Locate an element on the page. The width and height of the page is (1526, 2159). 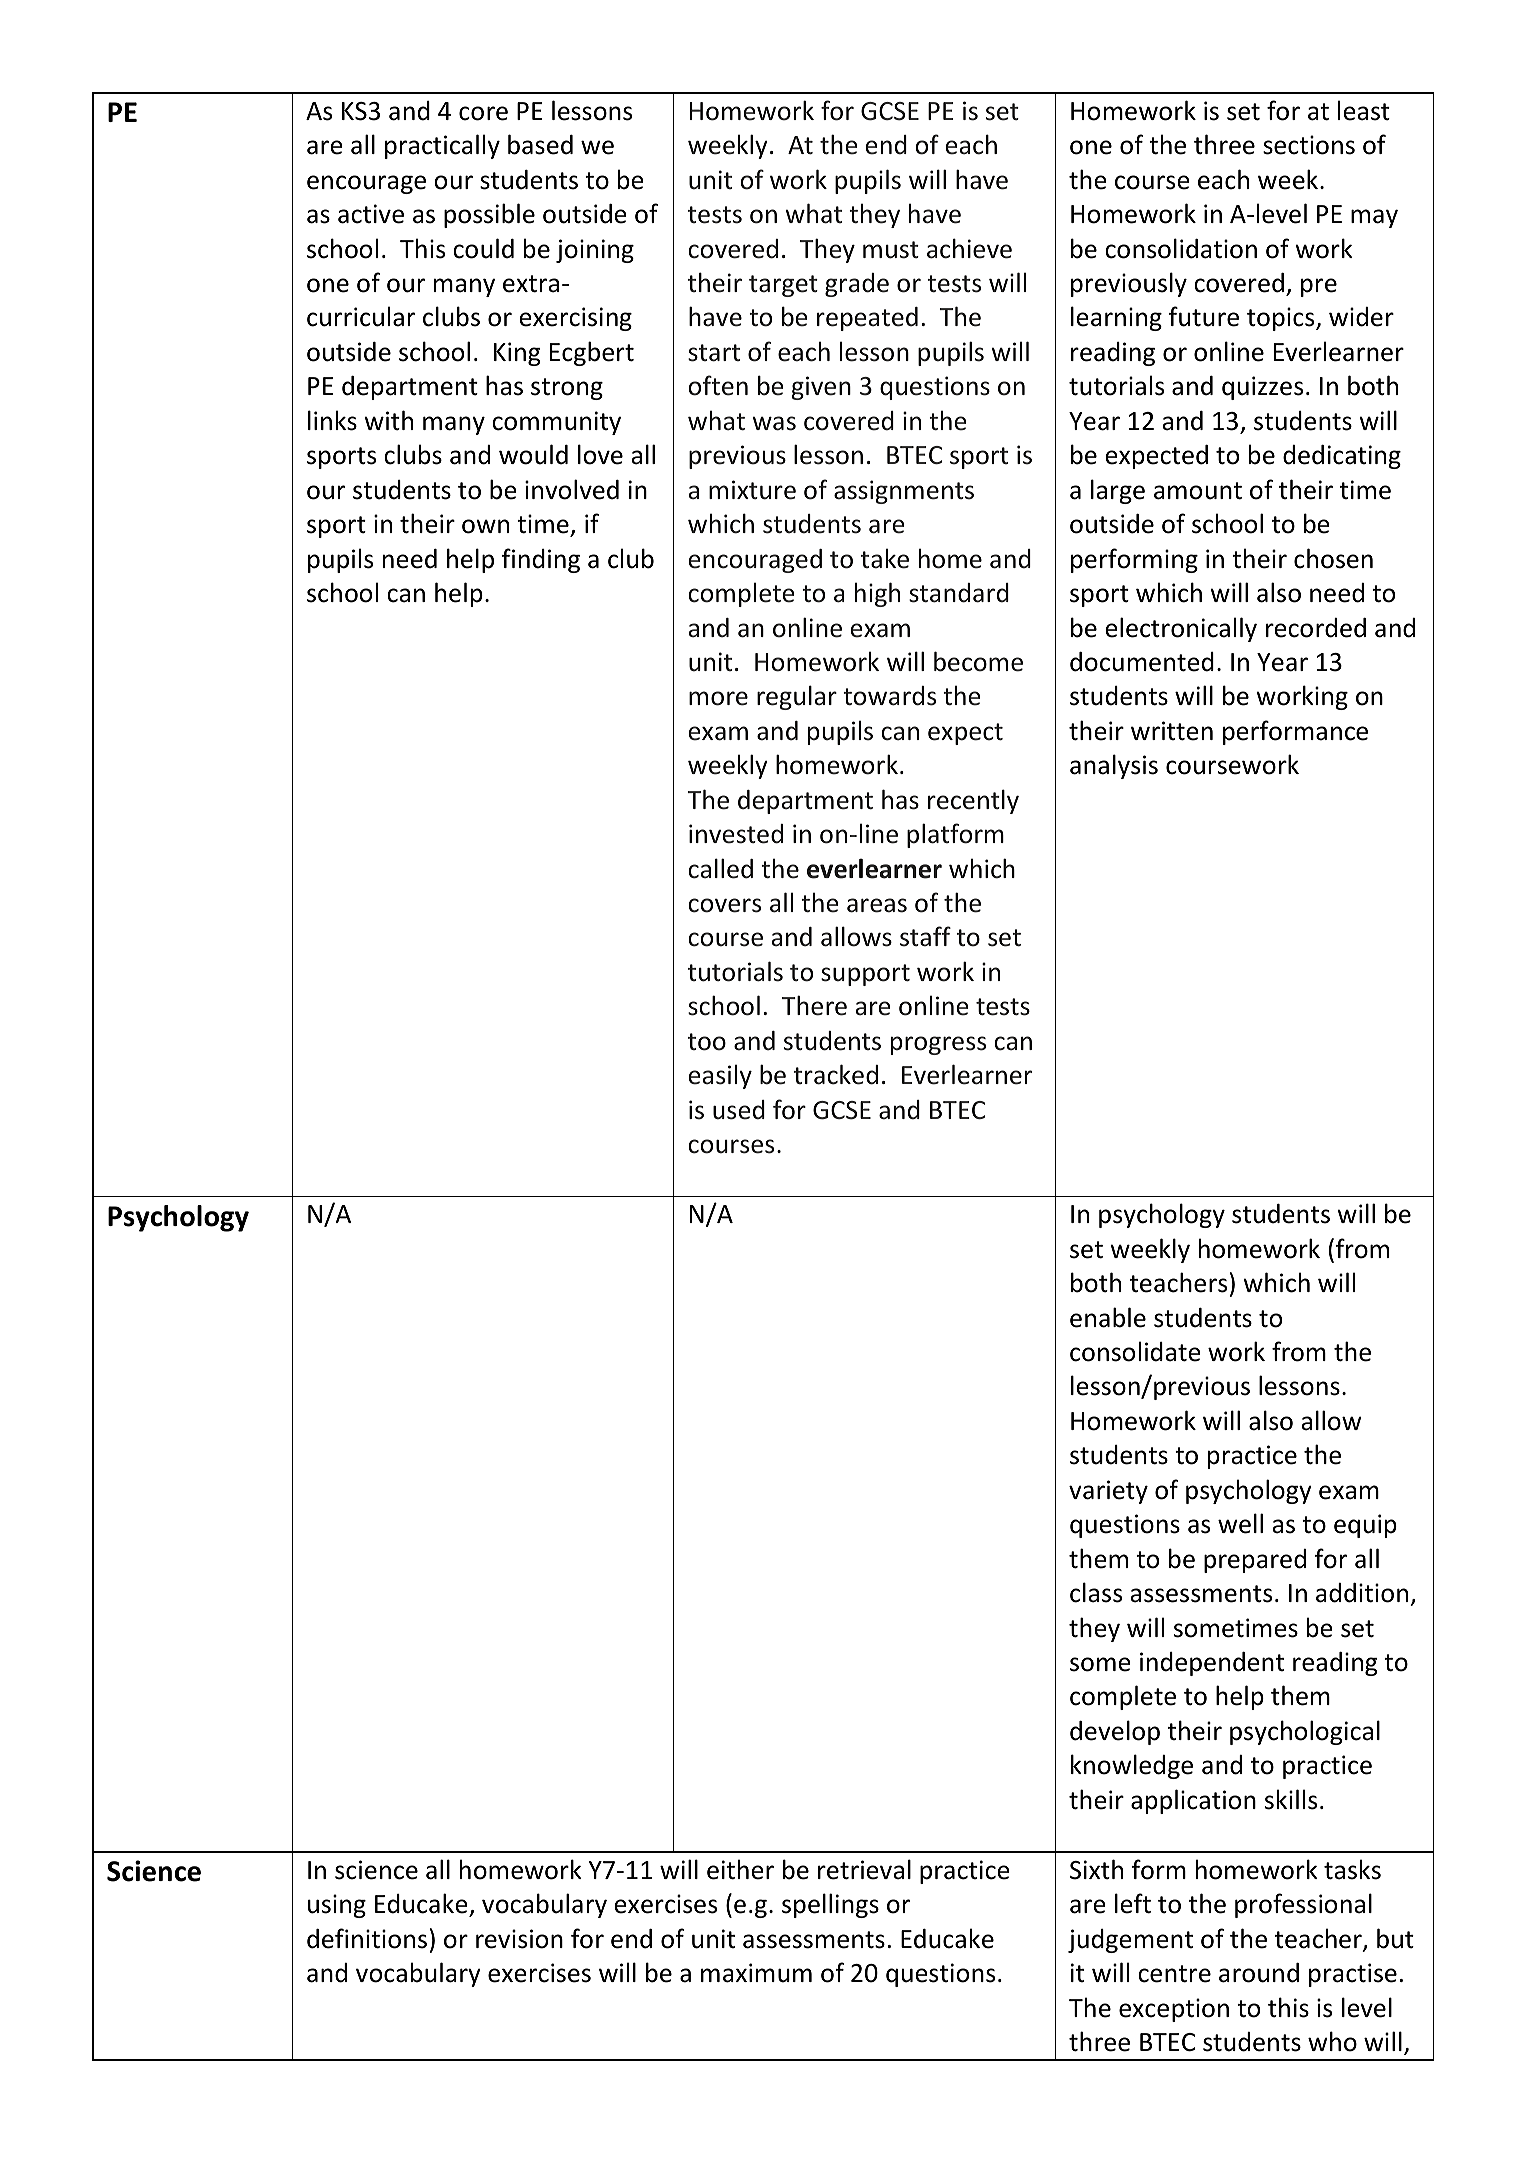
too is located at coordinates (707, 1042).
